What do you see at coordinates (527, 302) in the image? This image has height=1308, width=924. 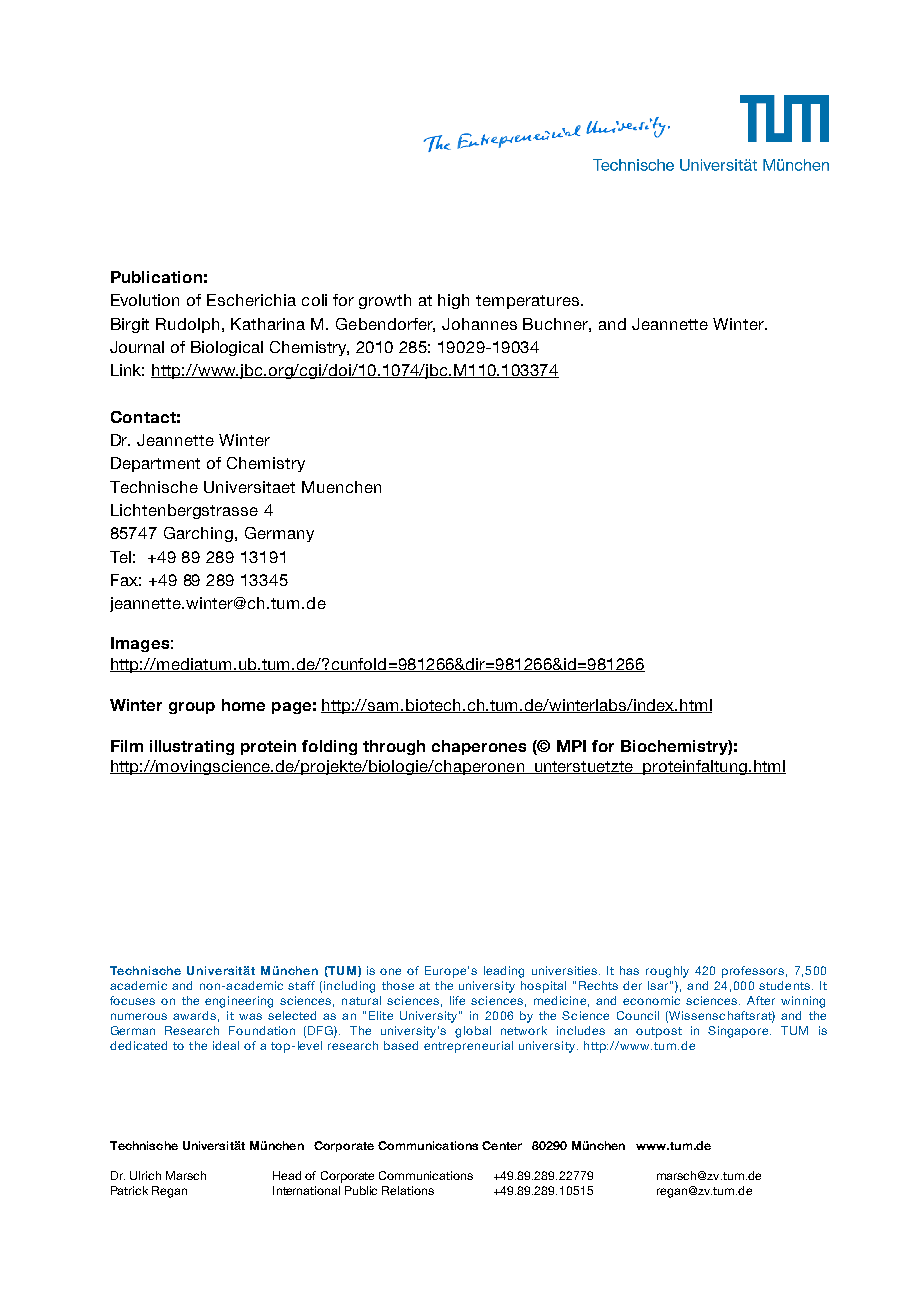 I see `temperatures` at bounding box center [527, 302].
